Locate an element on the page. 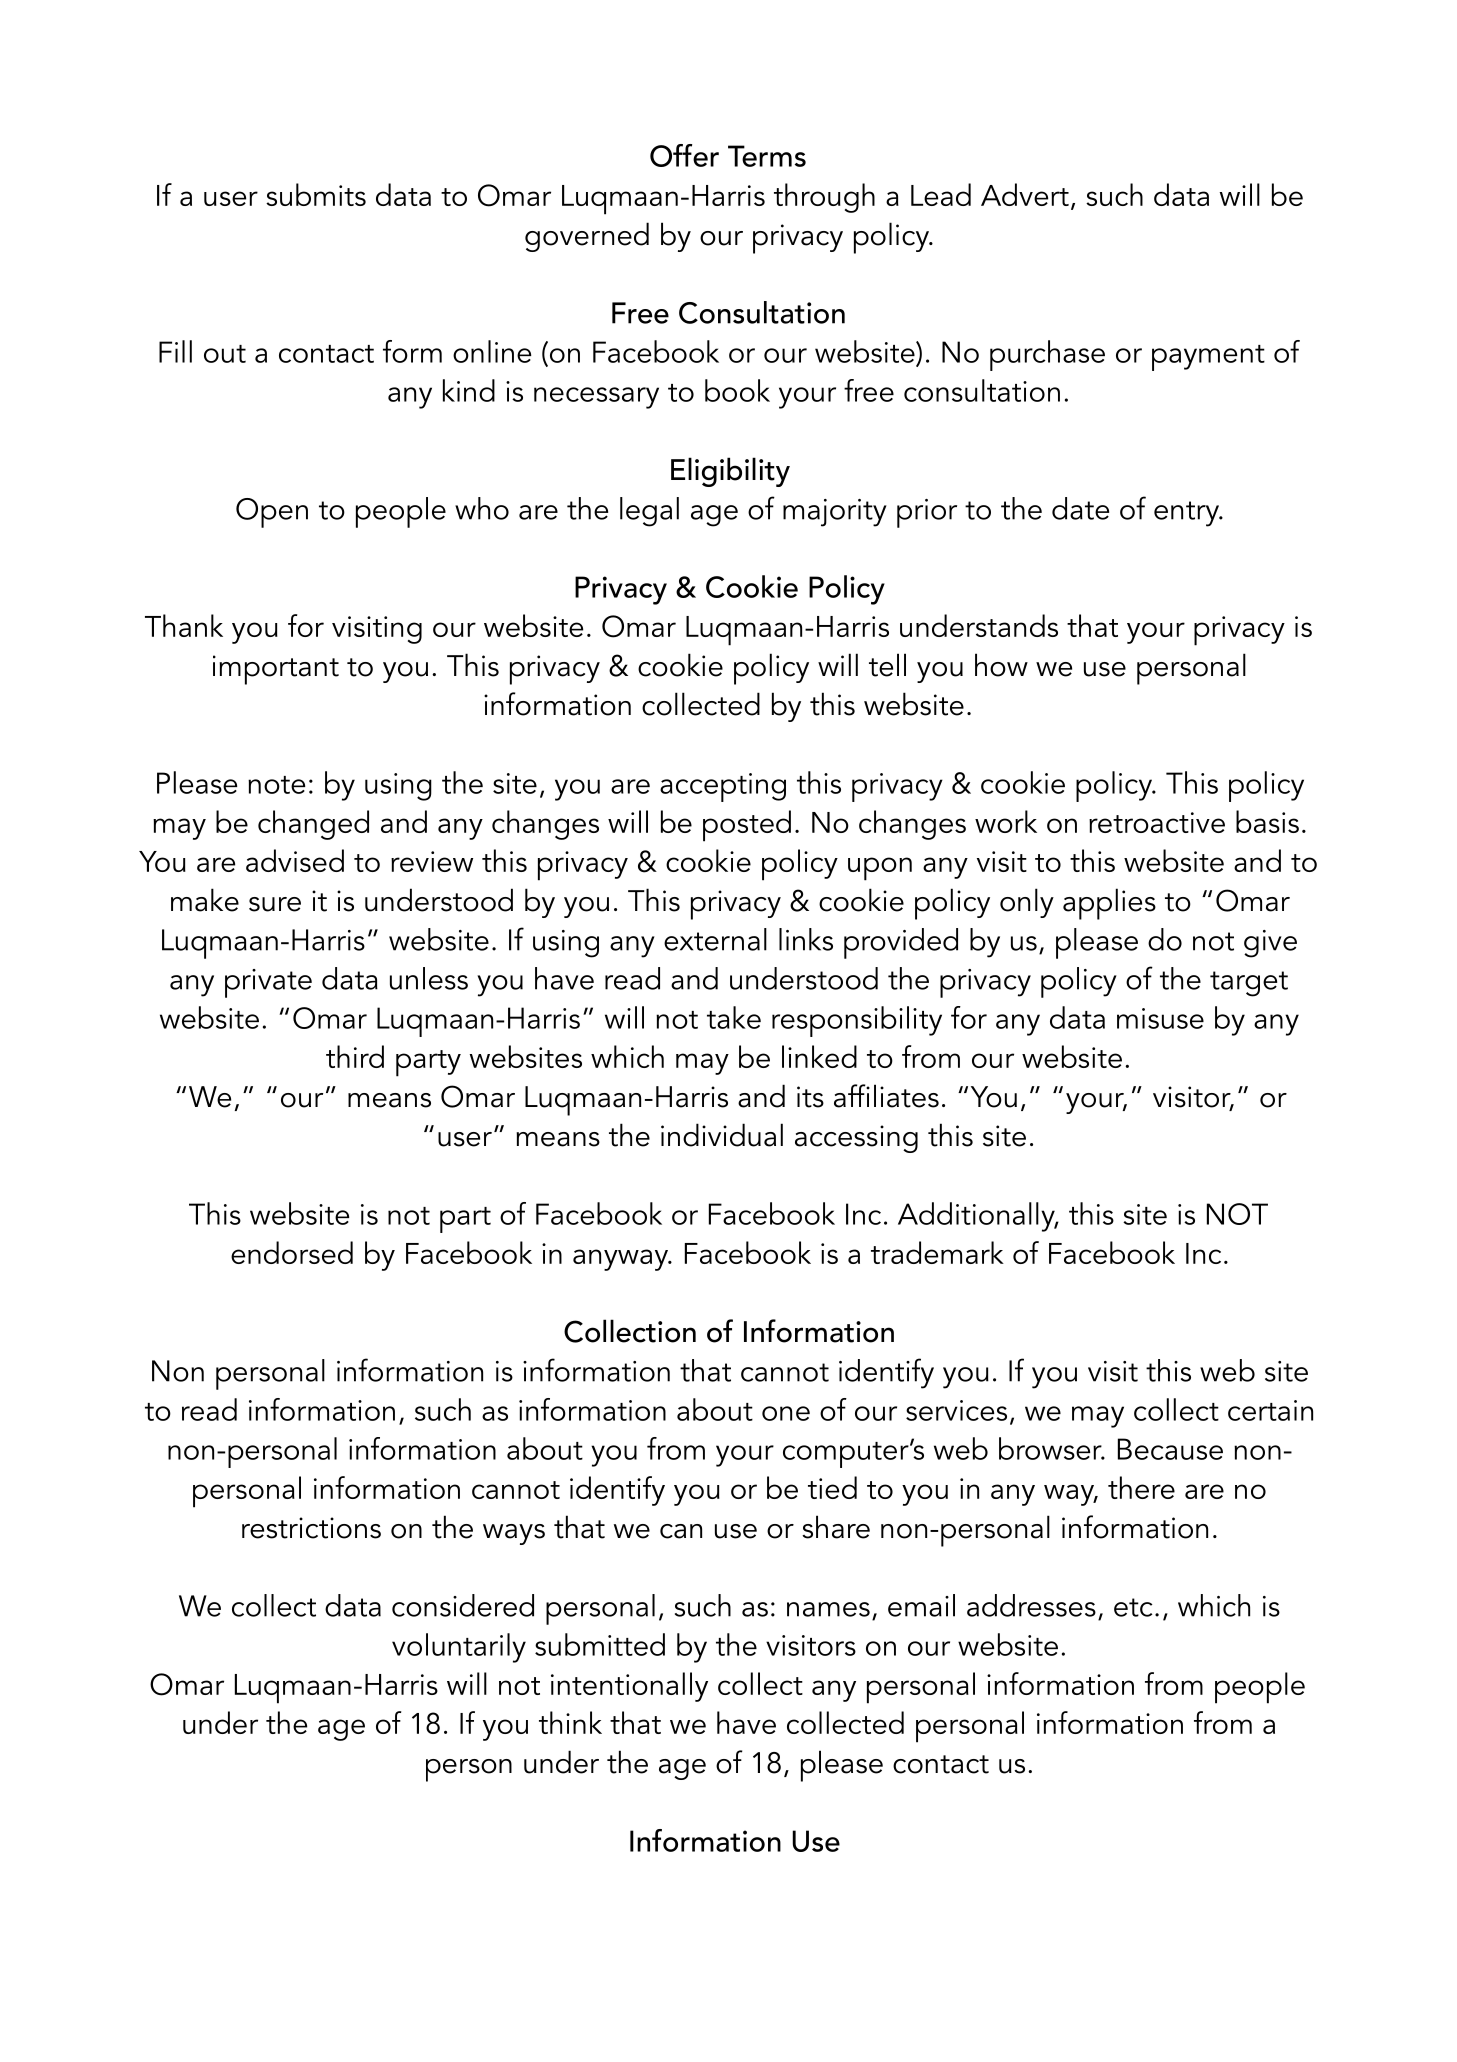 This document has width=1457, height=2062. external is located at coordinates (715, 939).
